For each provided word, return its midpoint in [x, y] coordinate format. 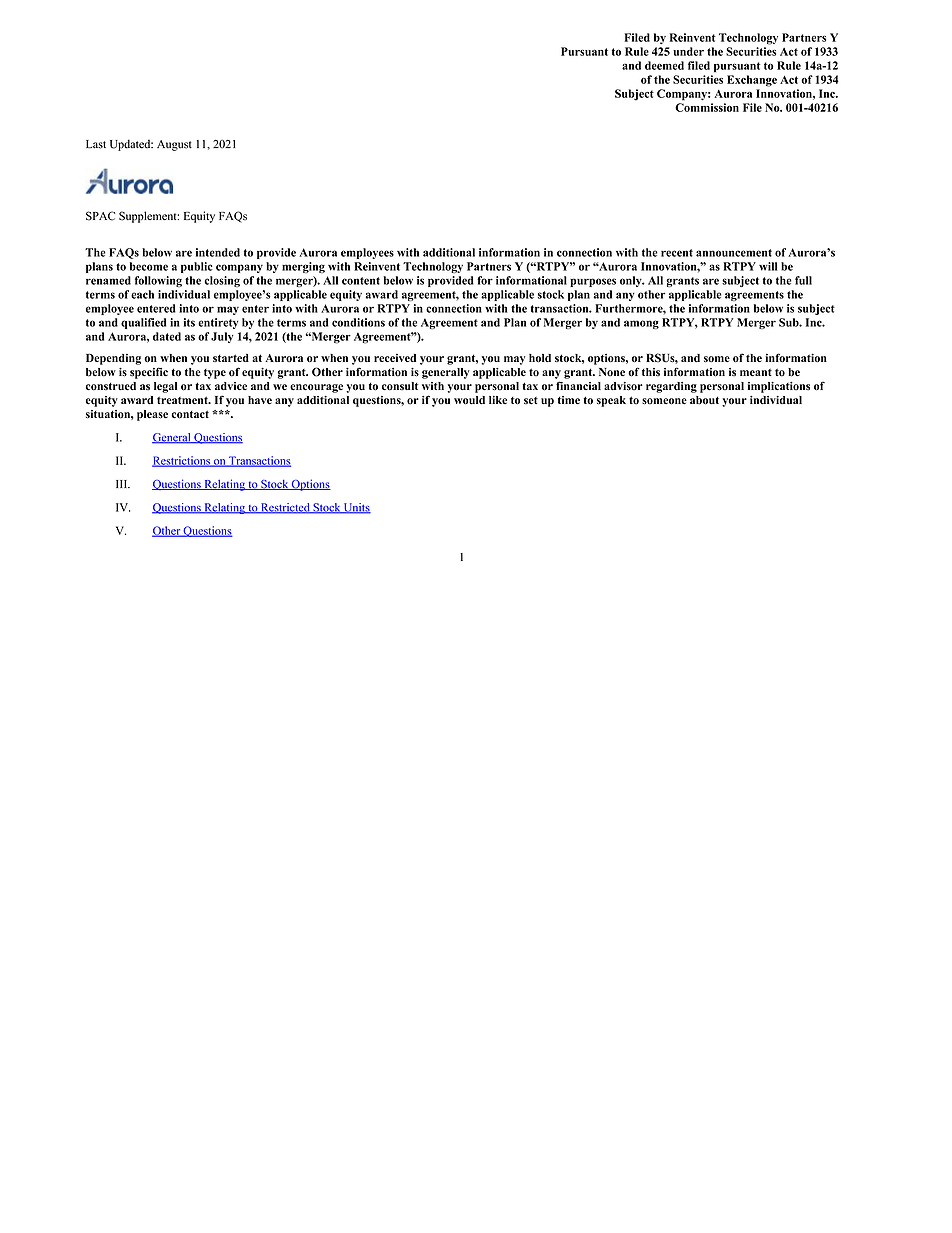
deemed [664, 65]
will [768, 266]
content [361, 281]
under [688, 51]
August [174, 145]
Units [356, 508]
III [123, 484]
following [158, 281]
